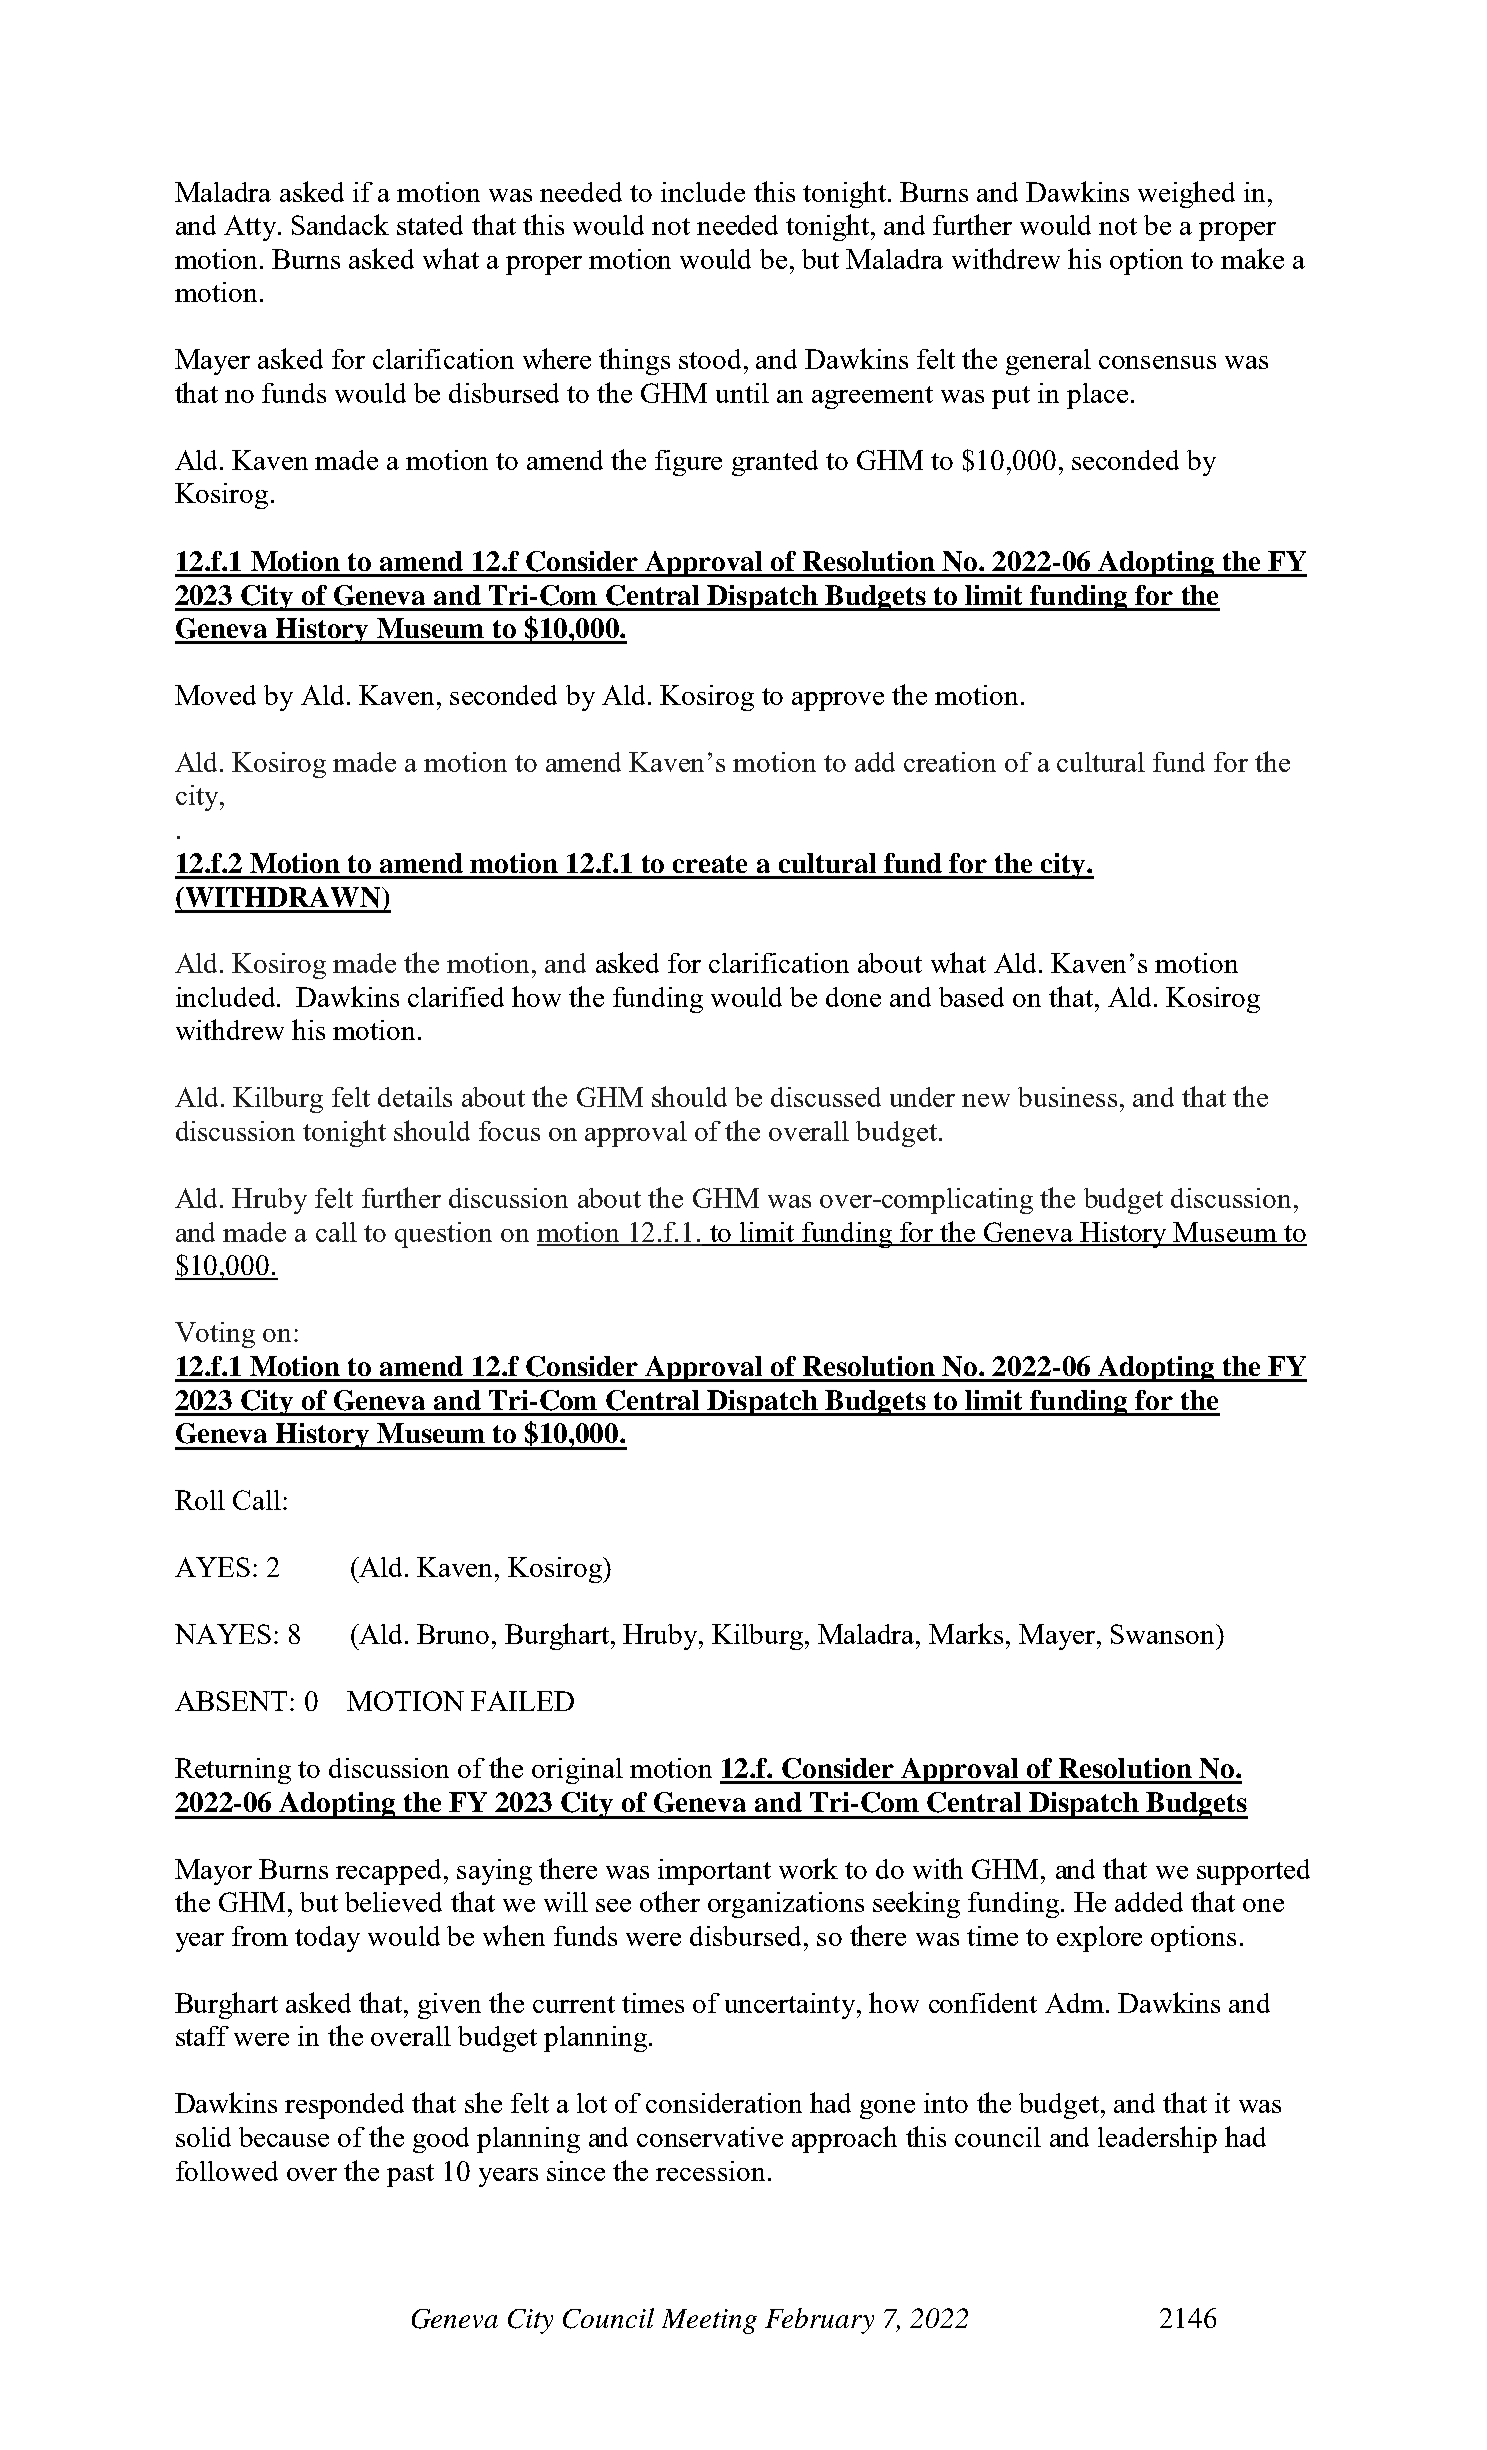 Image resolution: width=1487 pixels, height=2450 pixels. I want to click on stood, so click(710, 359).
